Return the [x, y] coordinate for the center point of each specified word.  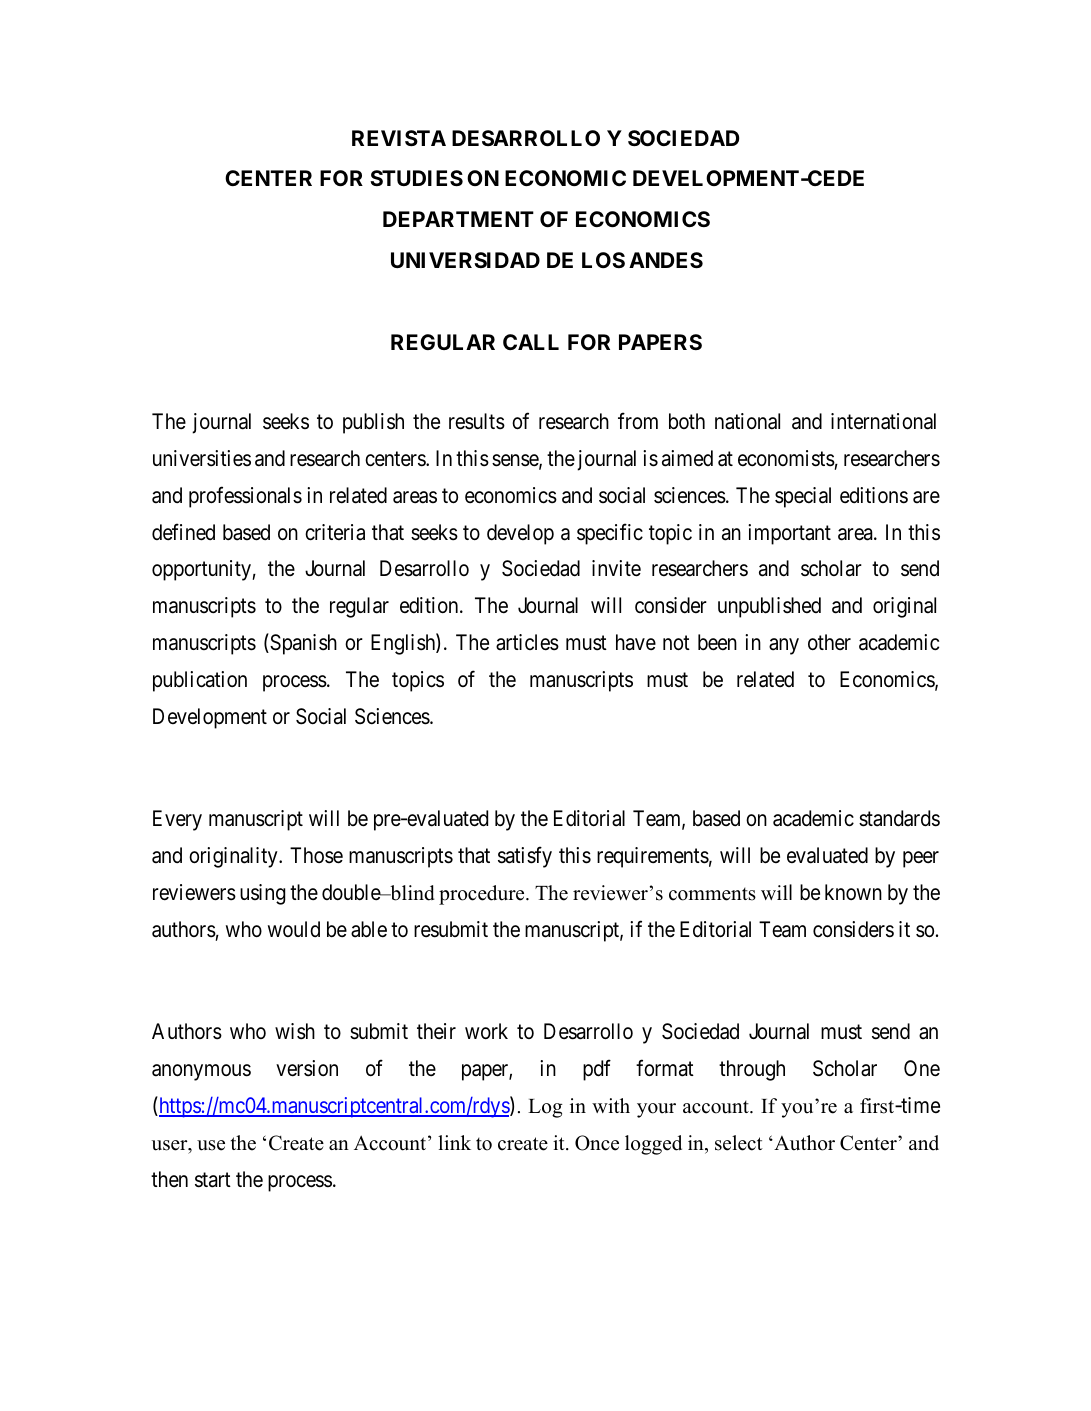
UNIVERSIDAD [465, 260]
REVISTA [399, 138]
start [213, 1180]
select [739, 1143]
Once [597, 1143]
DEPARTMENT [458, 219]
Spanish [302, 644]
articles [527, 642]
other [829, 642]
